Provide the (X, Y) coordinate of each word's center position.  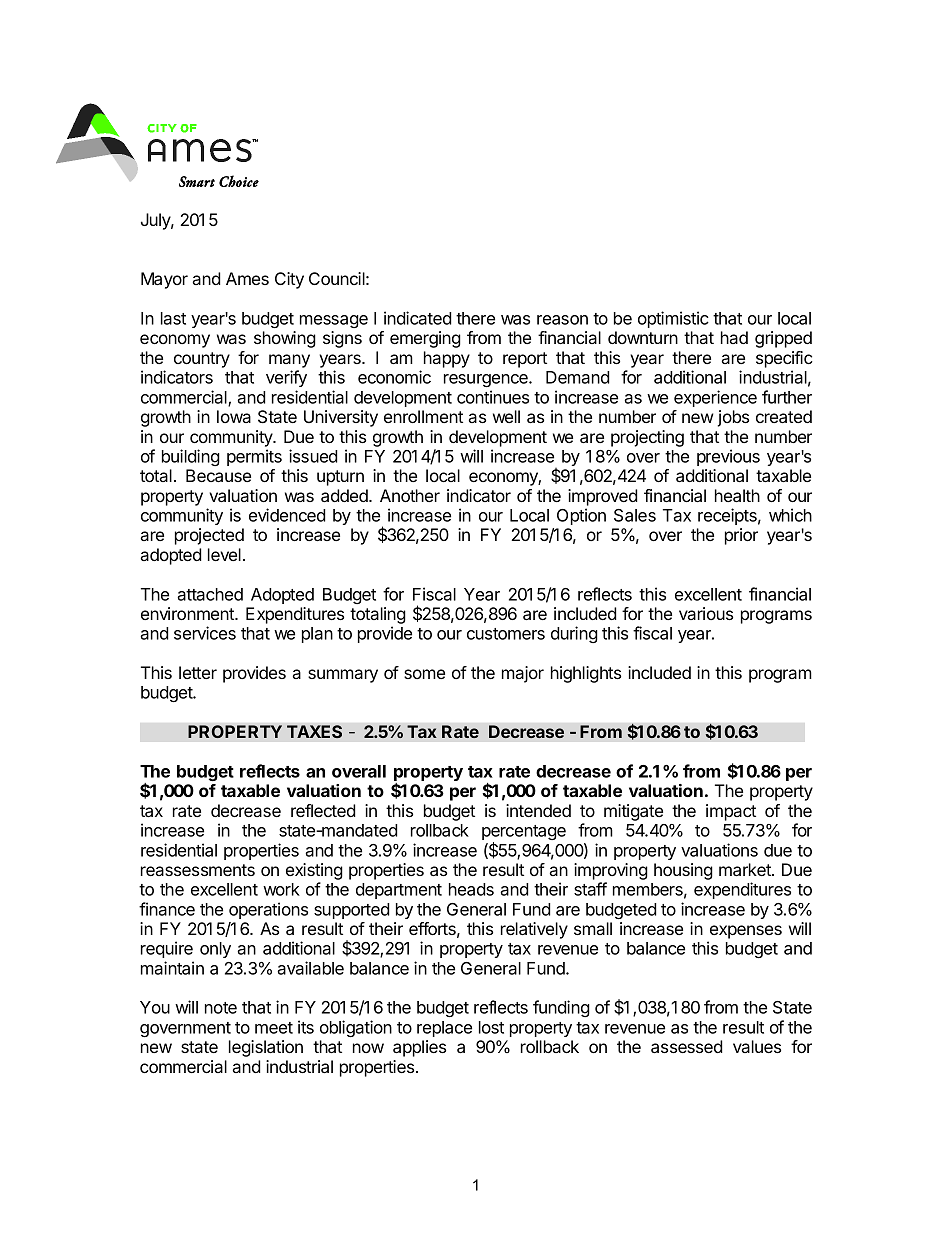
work (281, 889)
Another (410, 495)
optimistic (673, 319)
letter (198, 672)
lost (491, 1027)
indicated (418, 318)
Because (218, 475)
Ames (247, 278)
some (424, 674)
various (706, 613)
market (746, 869)
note (221, 1008)
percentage (524, 834)
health (737, 495)
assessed (687, 1046)
